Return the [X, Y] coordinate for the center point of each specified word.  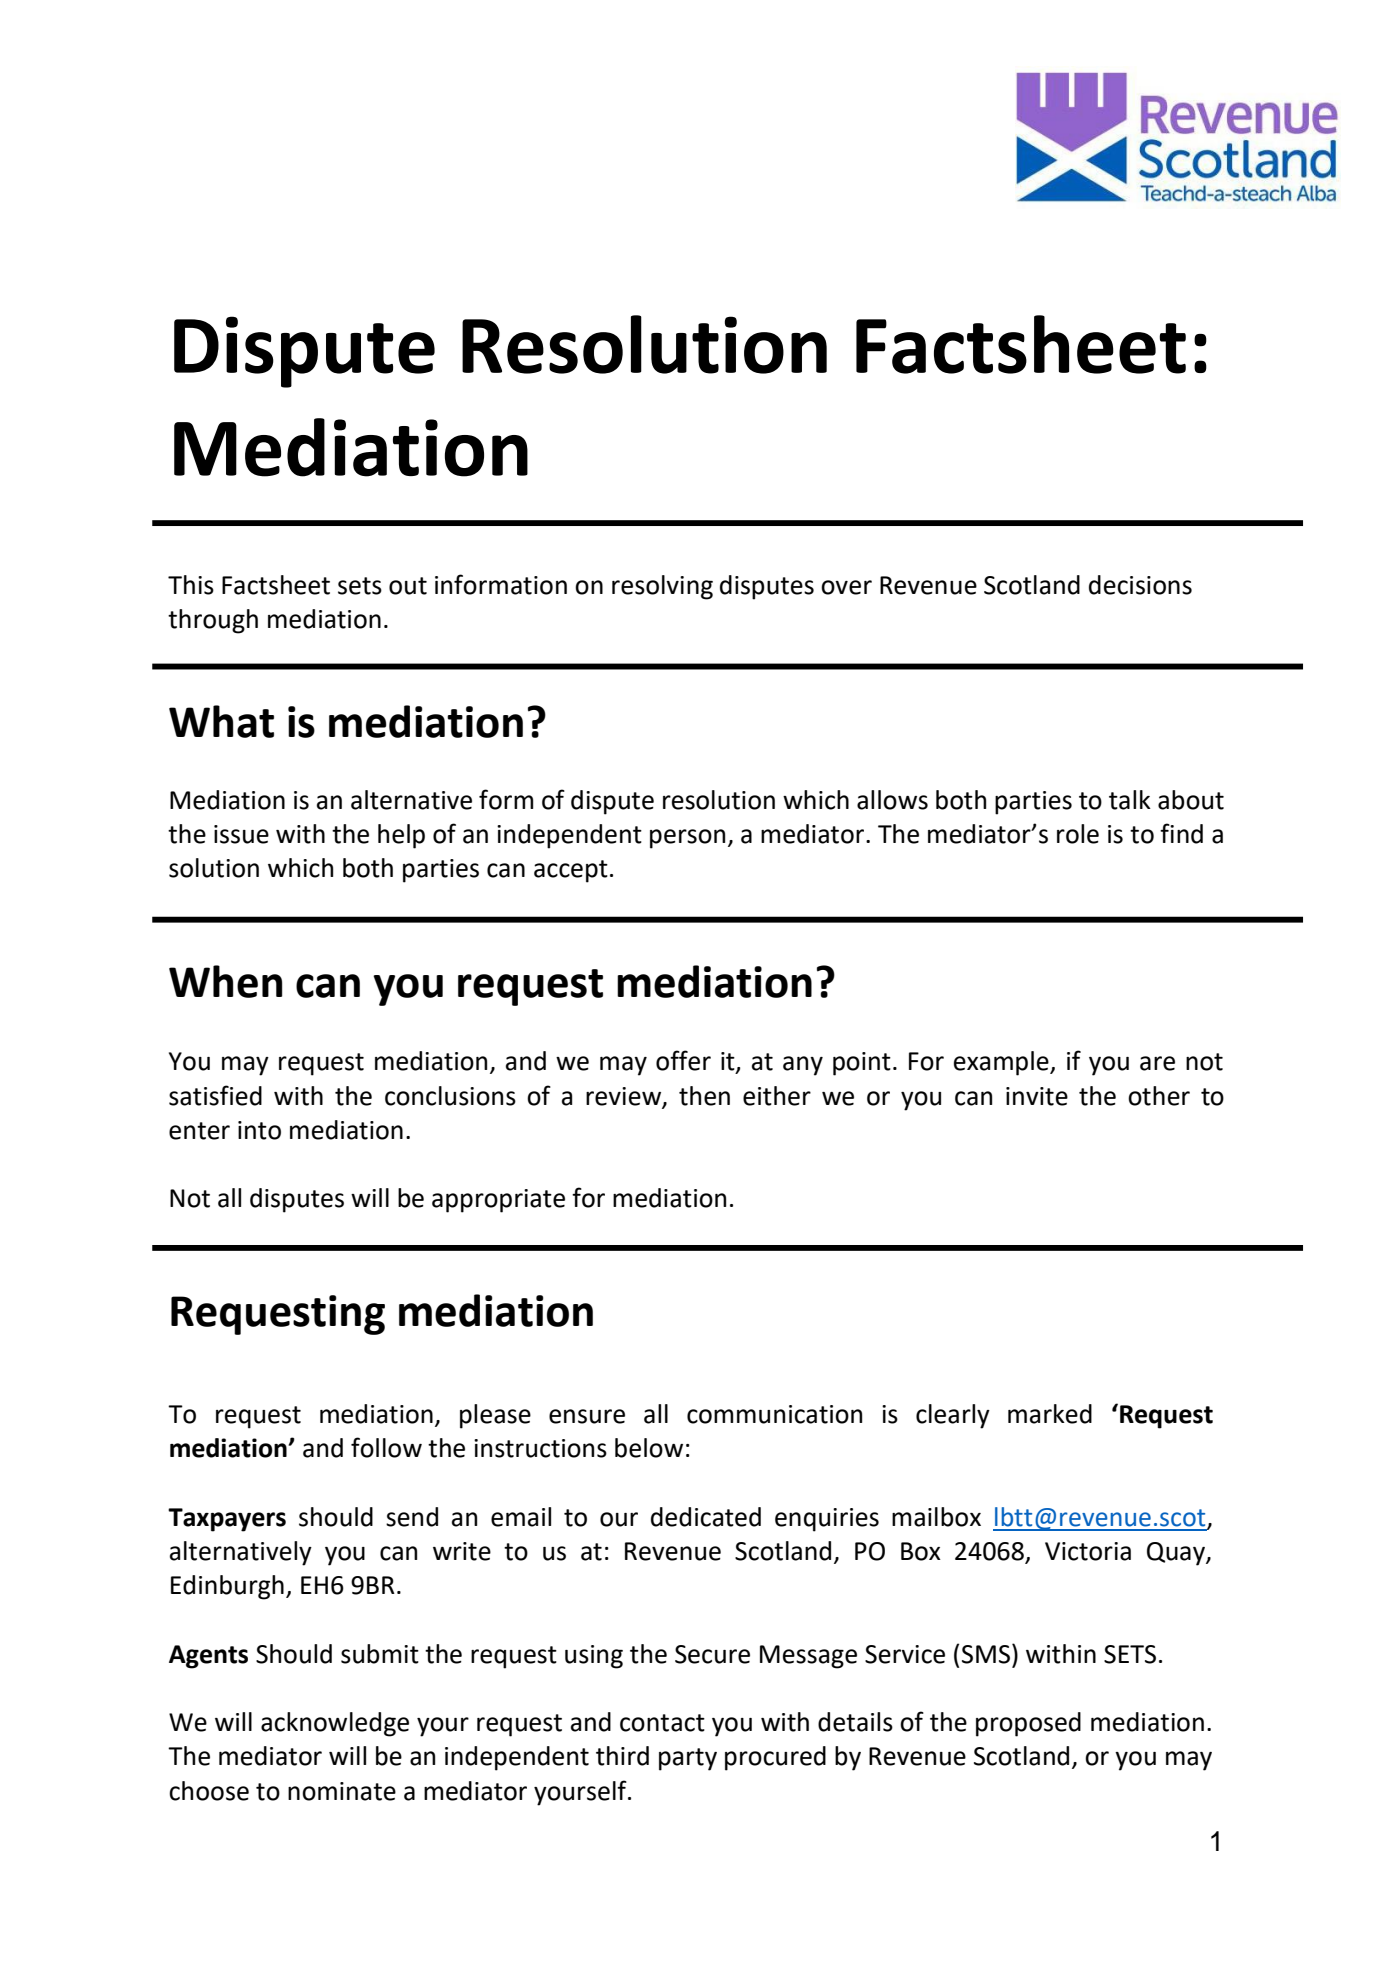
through [213, 621]
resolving [662, 587]
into [259, 1130]
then [704, 1096]
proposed [1028, 1724]
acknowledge [335, 1724]
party [688, 1759]
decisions [1140, 585]
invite [1037, 1096]
